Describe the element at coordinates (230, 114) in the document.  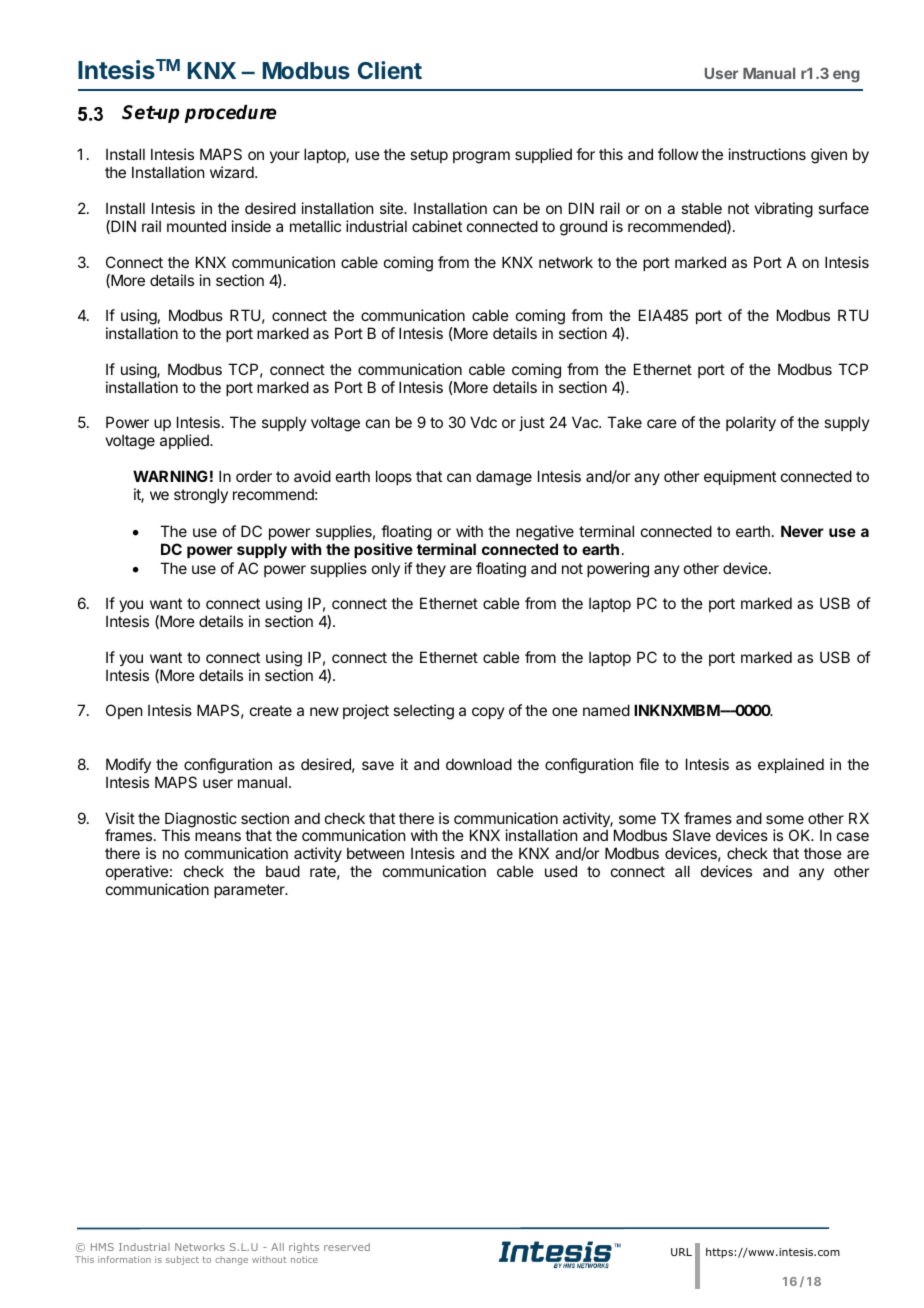
I see `procedure` at that location.
